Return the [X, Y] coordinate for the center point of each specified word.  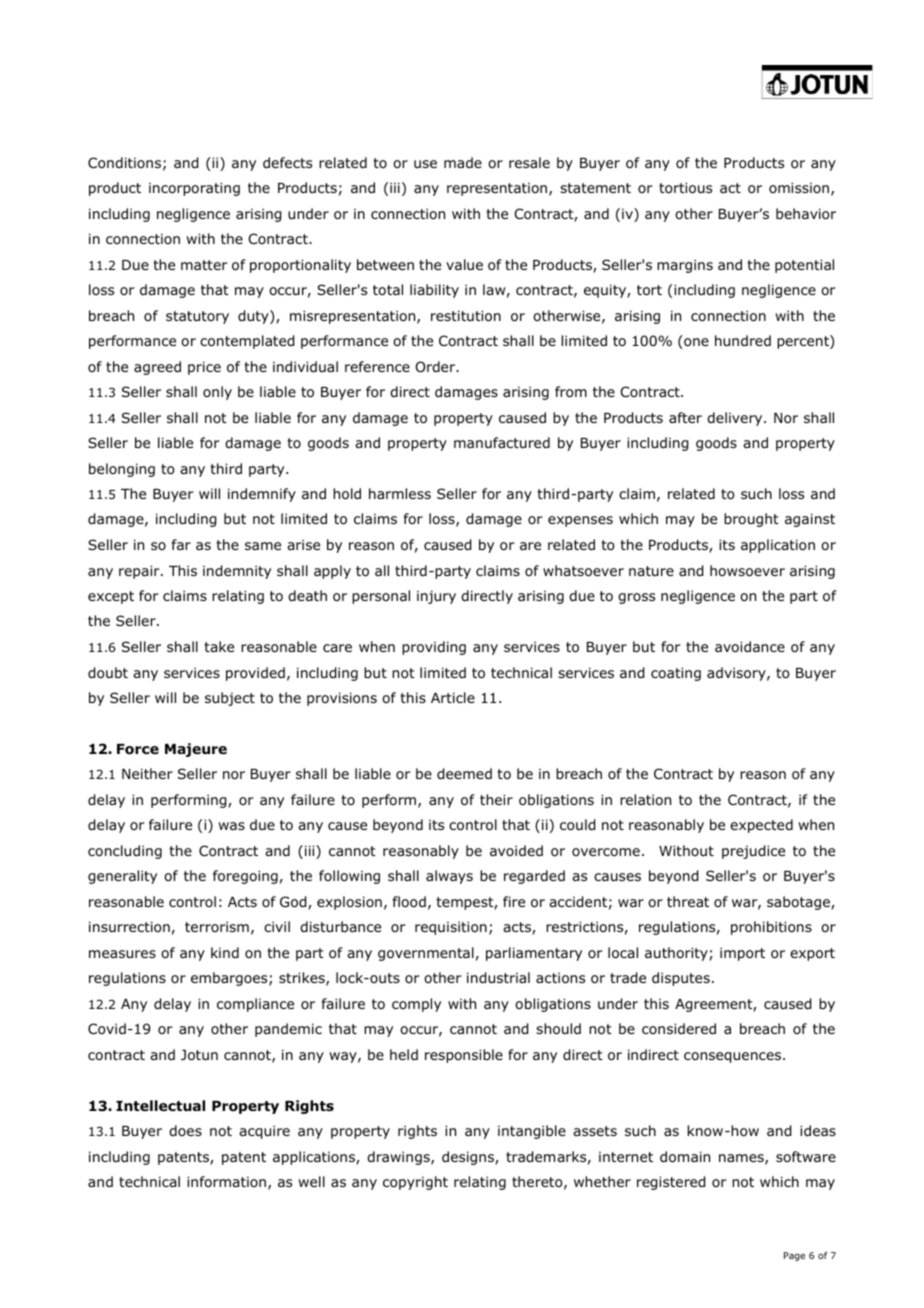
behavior [806, 214]
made [463, 162]
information [226, 1181]
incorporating [194, 189]
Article [453, 697]
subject [230, 699]
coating [676, 674]
